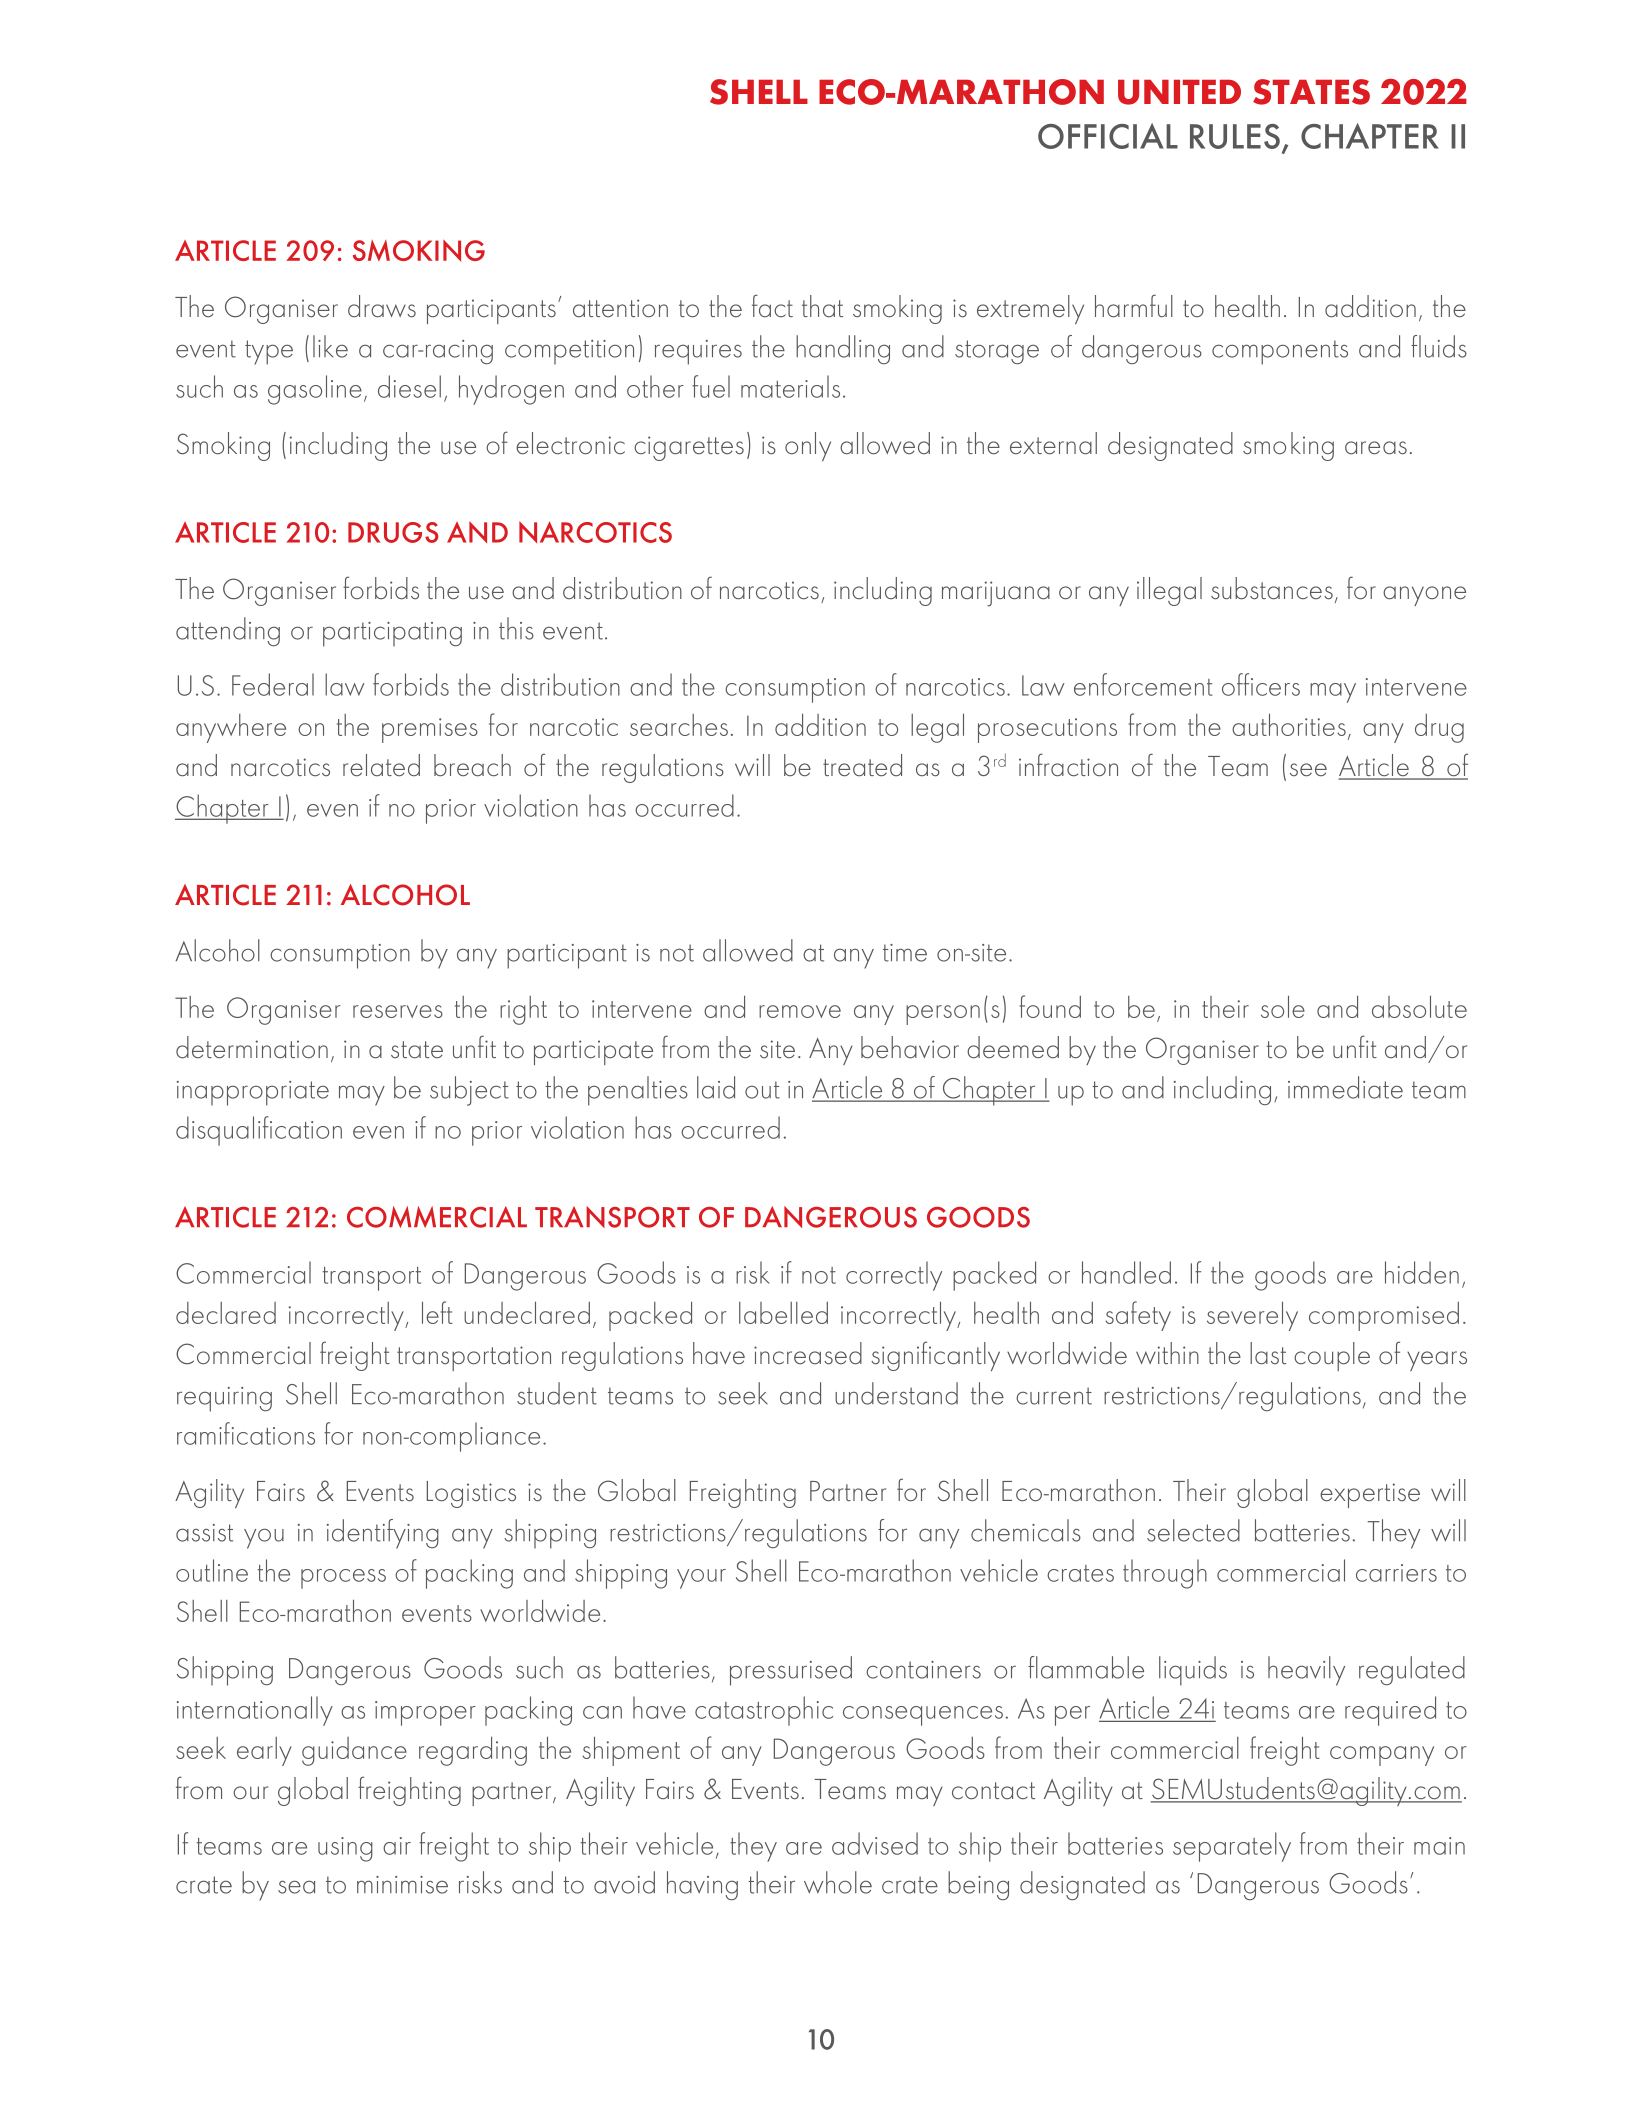 This screenshot has width=1643, height=2126. I want to click on last, so click(1268, 1353).
